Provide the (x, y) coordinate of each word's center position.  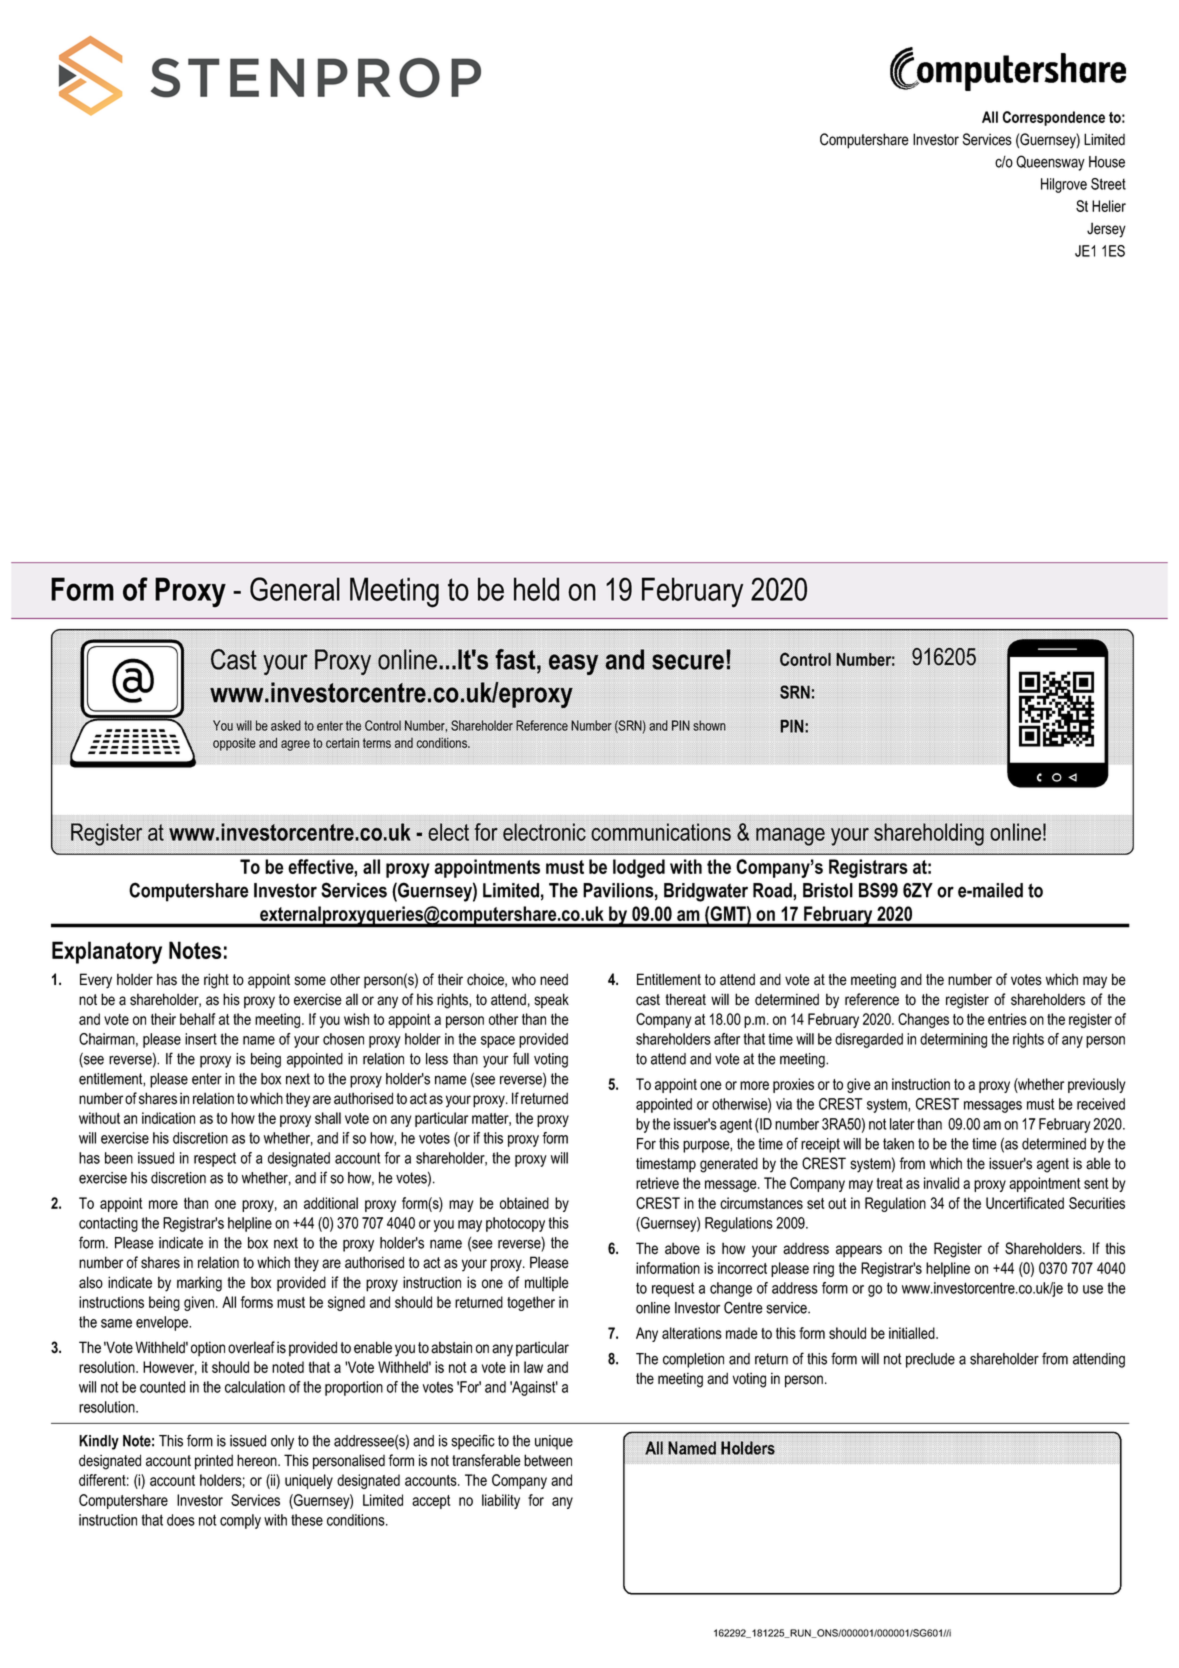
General (295, 589)
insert (201, 1039)
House (1107, 162)
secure (688, 662)
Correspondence (1053, 118)
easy (574, 664)
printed (214, 1462)
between (548, 1460)
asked (286, 725)
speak (552, 1001)
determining (953, 1040)
